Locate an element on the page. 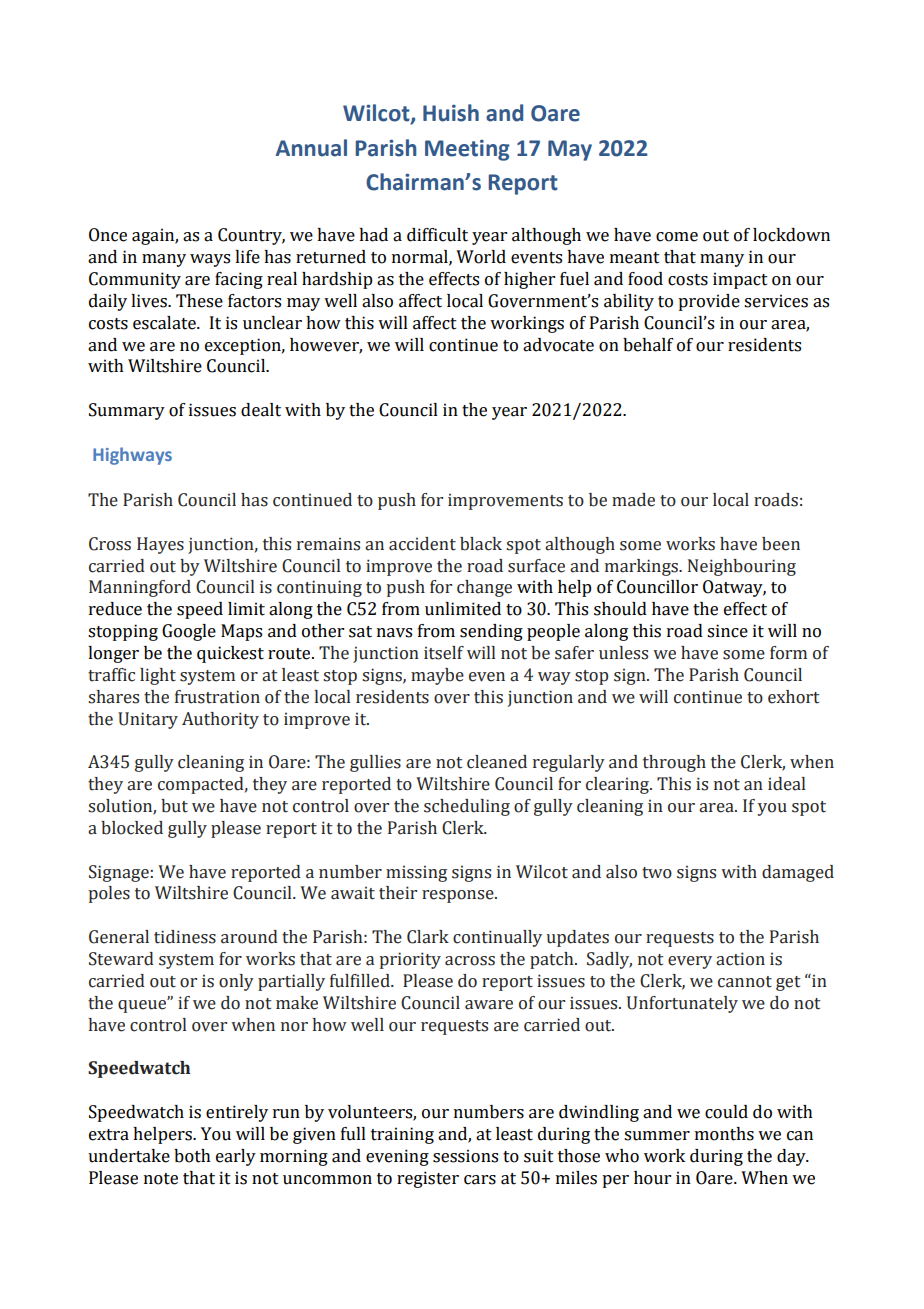 The width and height of the page is (924, 1309). light is located at coordinates (158, 676).
